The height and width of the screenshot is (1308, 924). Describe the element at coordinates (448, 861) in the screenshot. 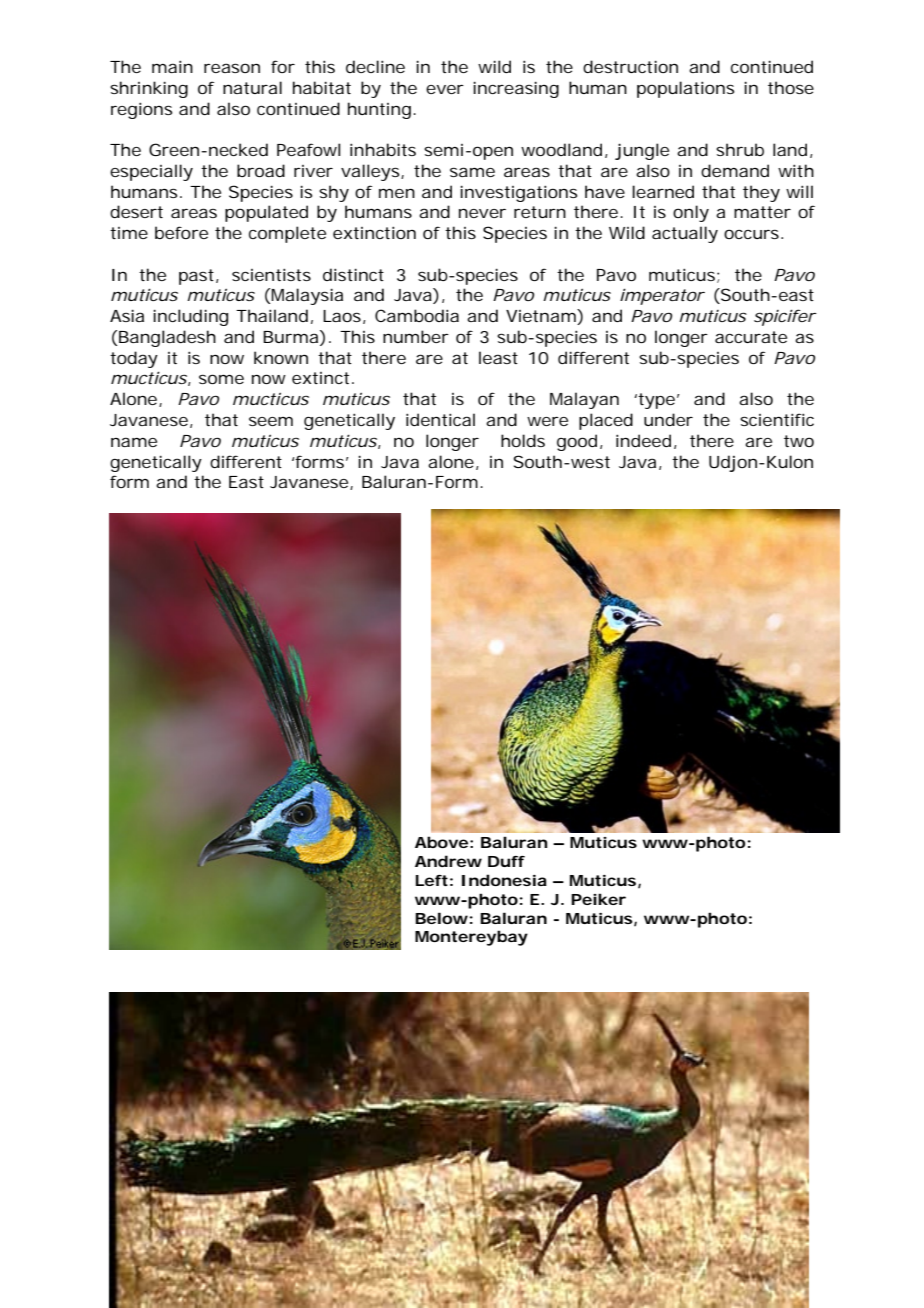

I see `Andrew` at that location.
